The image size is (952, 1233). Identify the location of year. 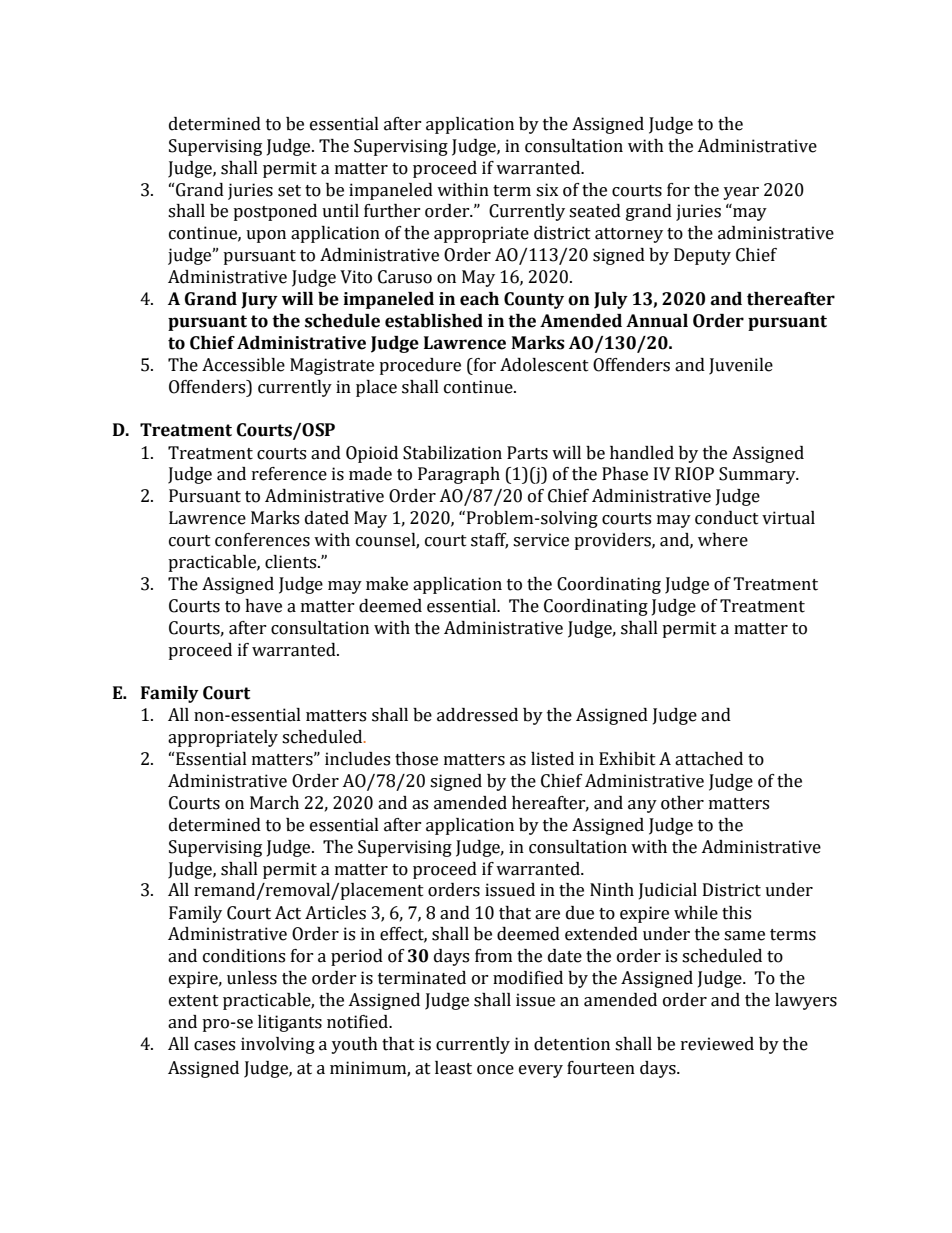
(741, 193).
